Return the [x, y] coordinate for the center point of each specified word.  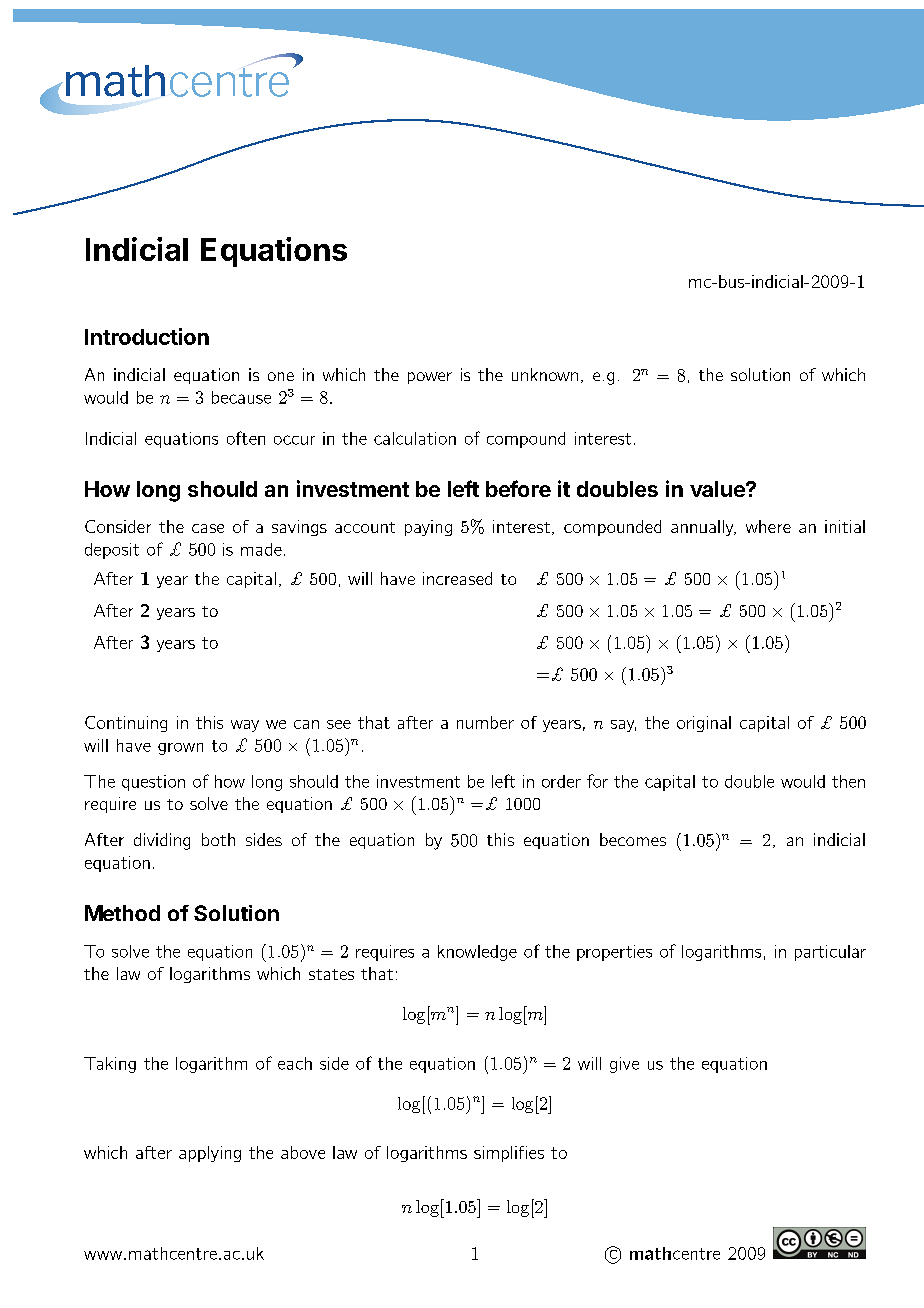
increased [457, 578]
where [768, 526]
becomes [633, 839]
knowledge [477, 953]
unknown [545, 374]
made [261, 549]
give [624, 1065]
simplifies [509, 1154]
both [218, 839]
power [430, 378]
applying [210, 1154]
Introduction [147, 336]
